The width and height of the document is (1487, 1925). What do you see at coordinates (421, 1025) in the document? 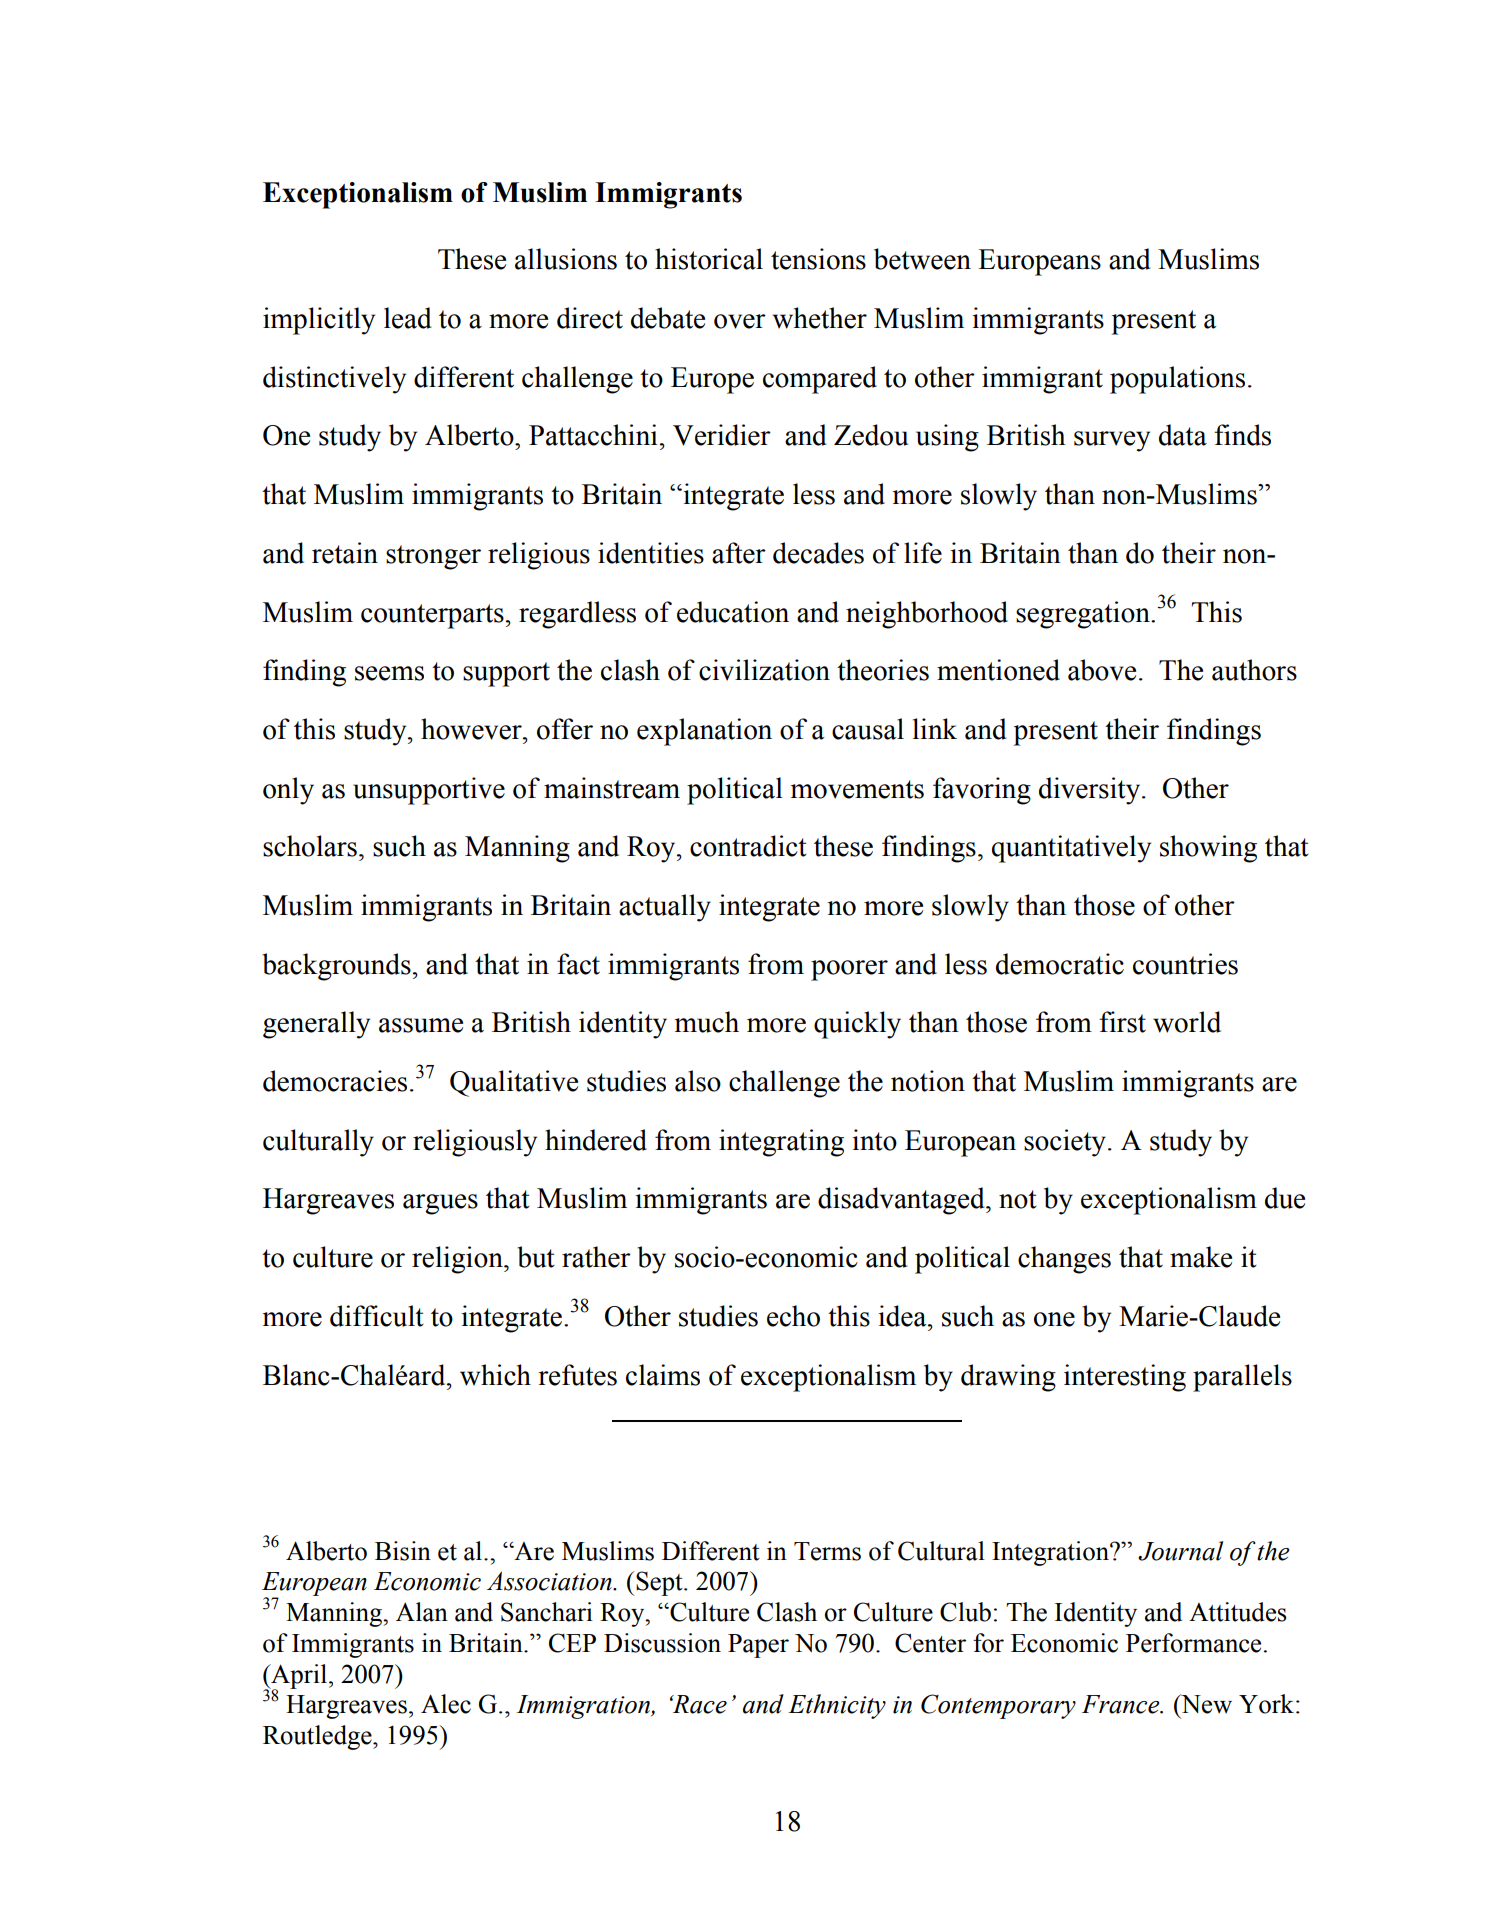
I see `assume` at bounding box center [421, 1025].
